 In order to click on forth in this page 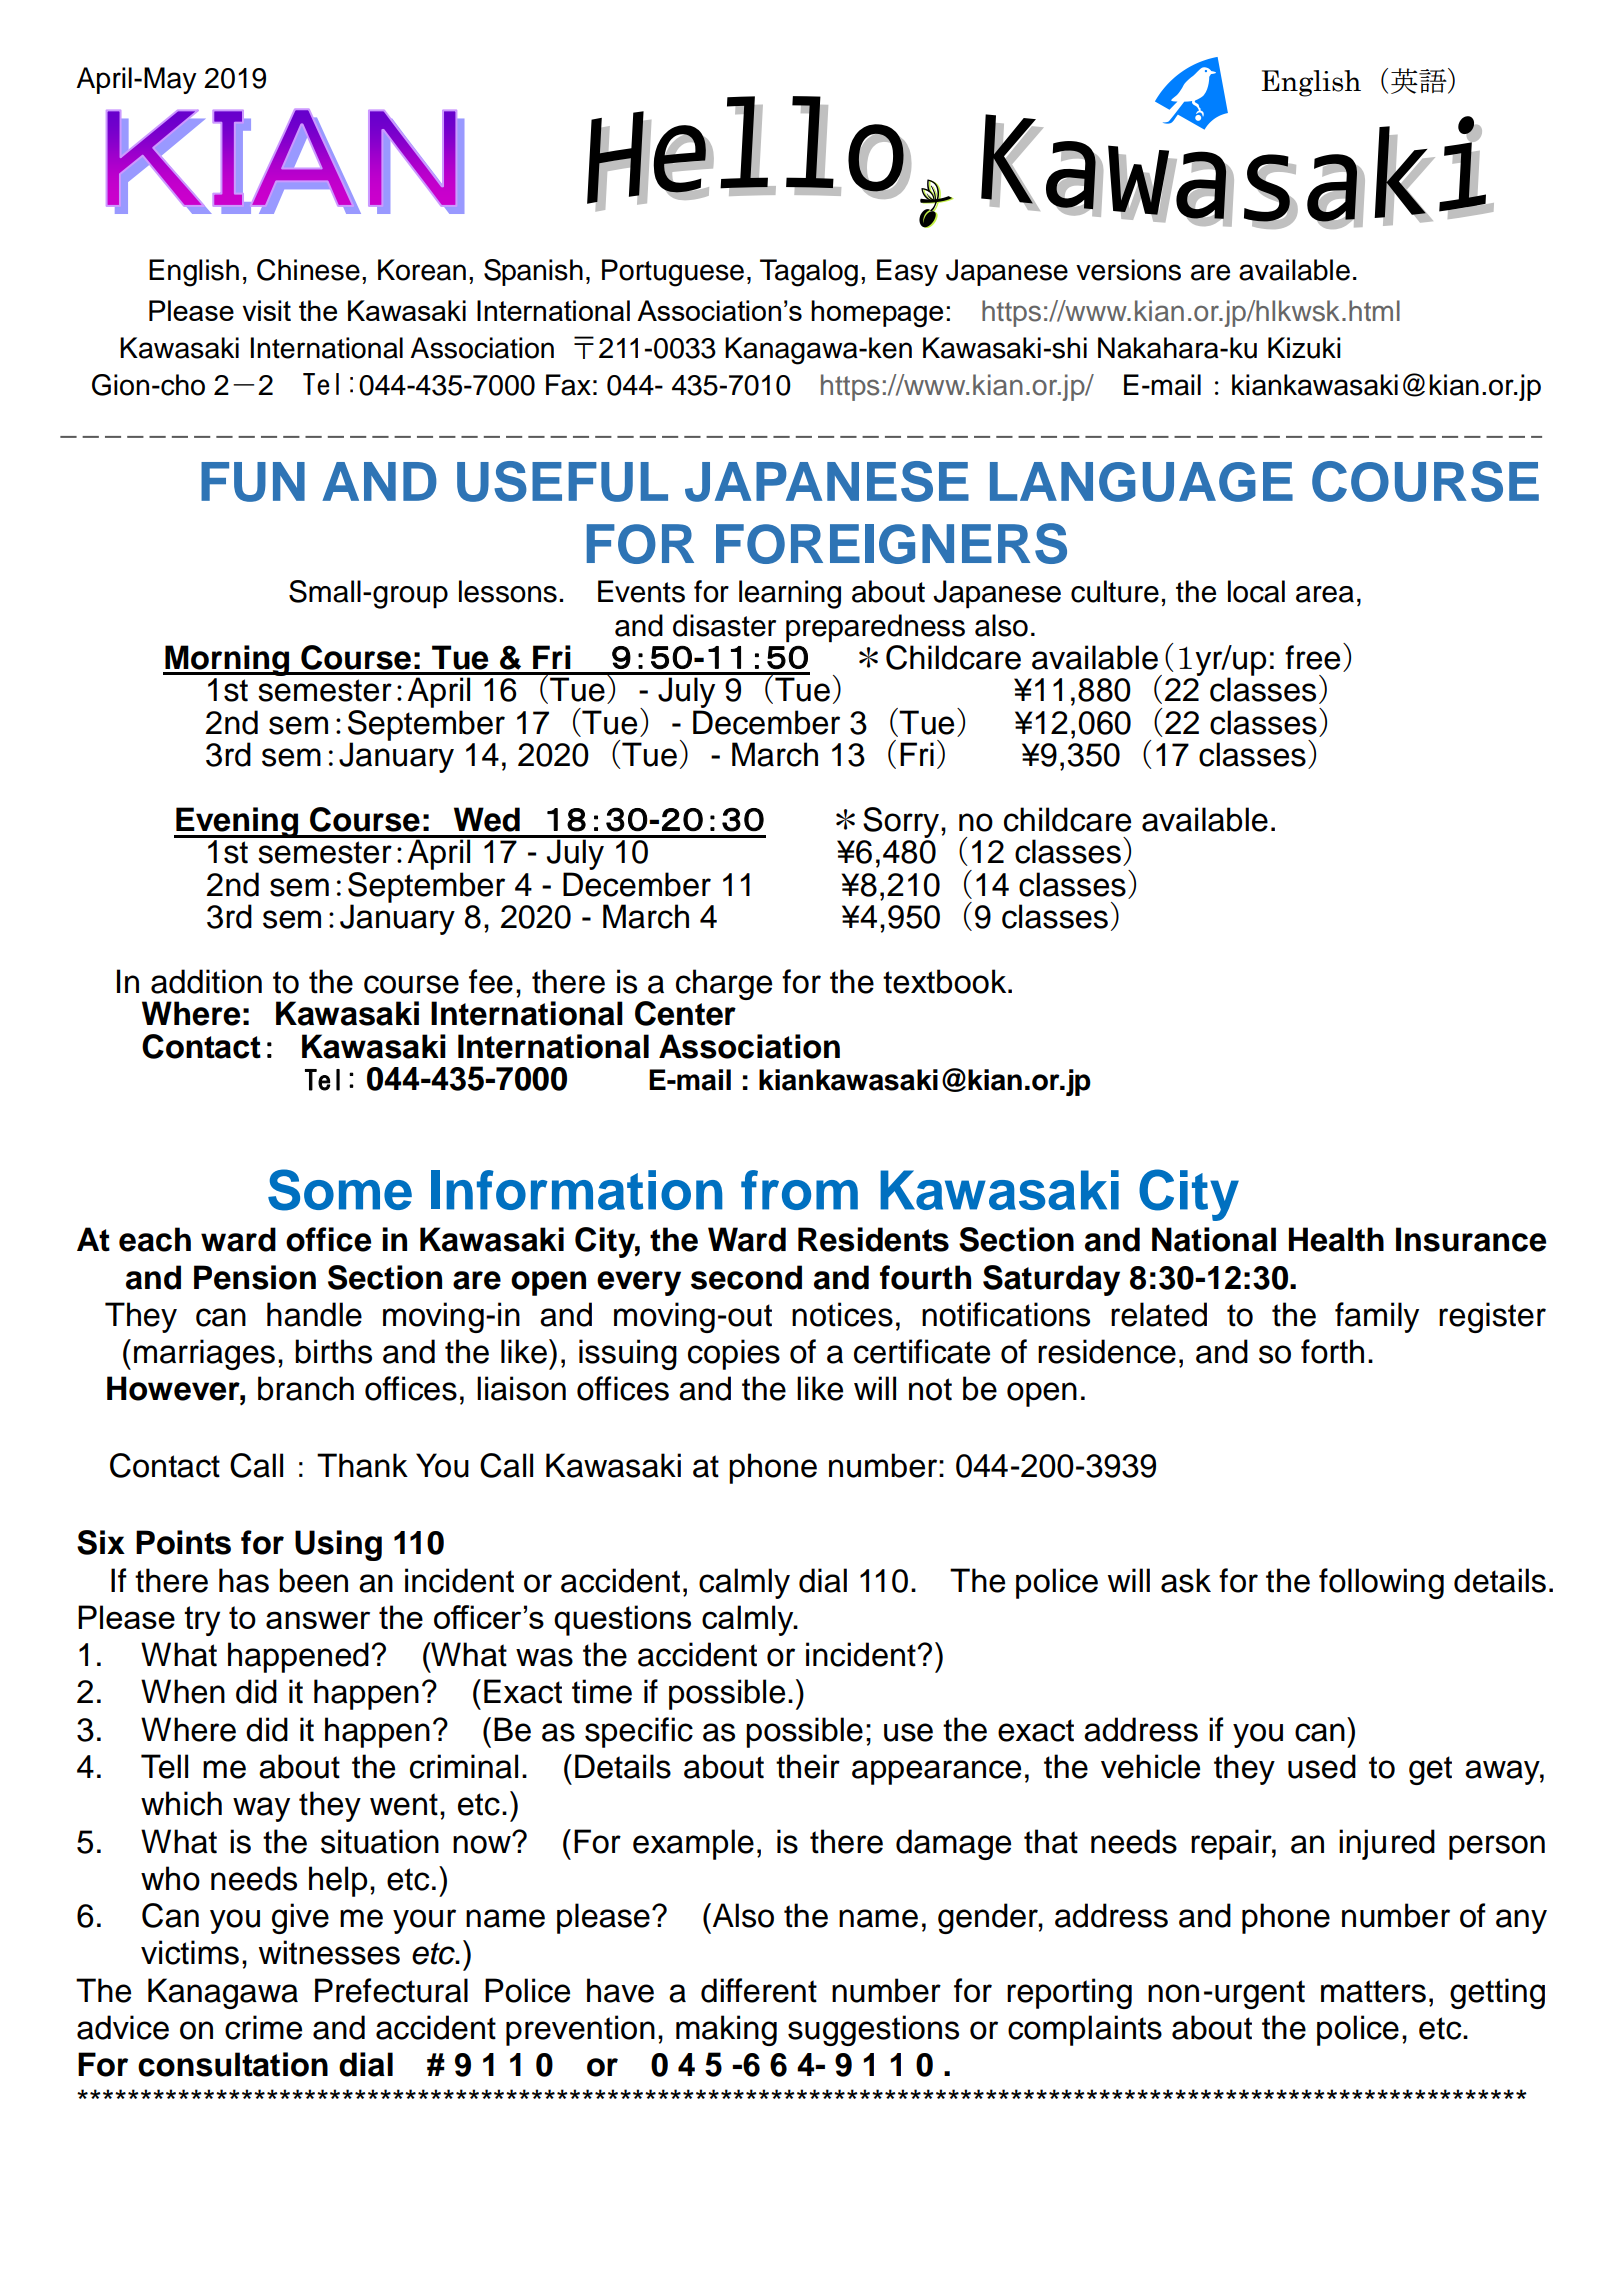, I will do `click(1332, 1351)`.
